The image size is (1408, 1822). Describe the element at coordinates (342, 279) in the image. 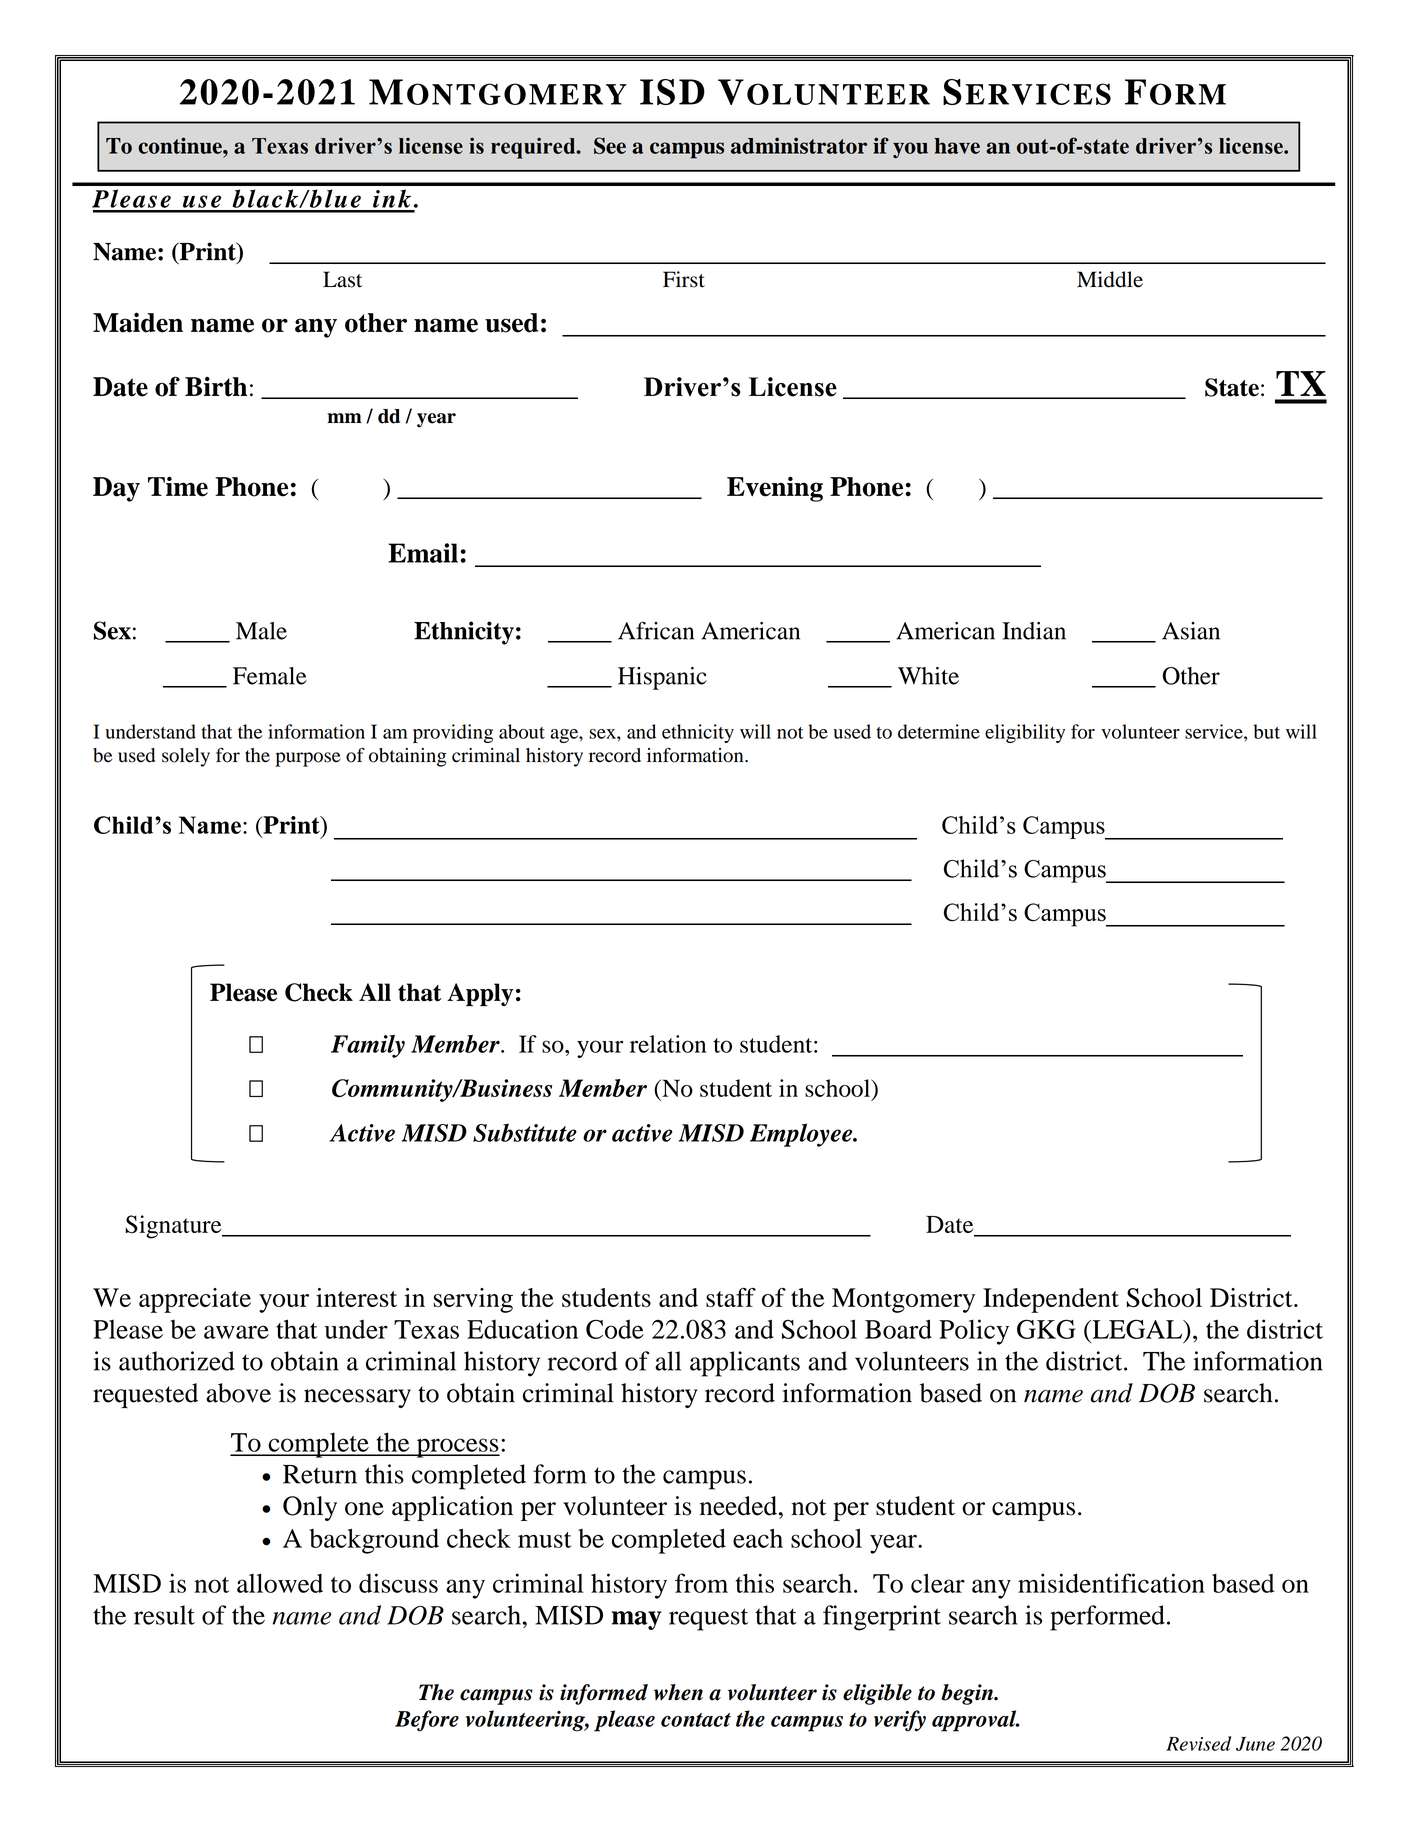

I see `Last` at that location.
